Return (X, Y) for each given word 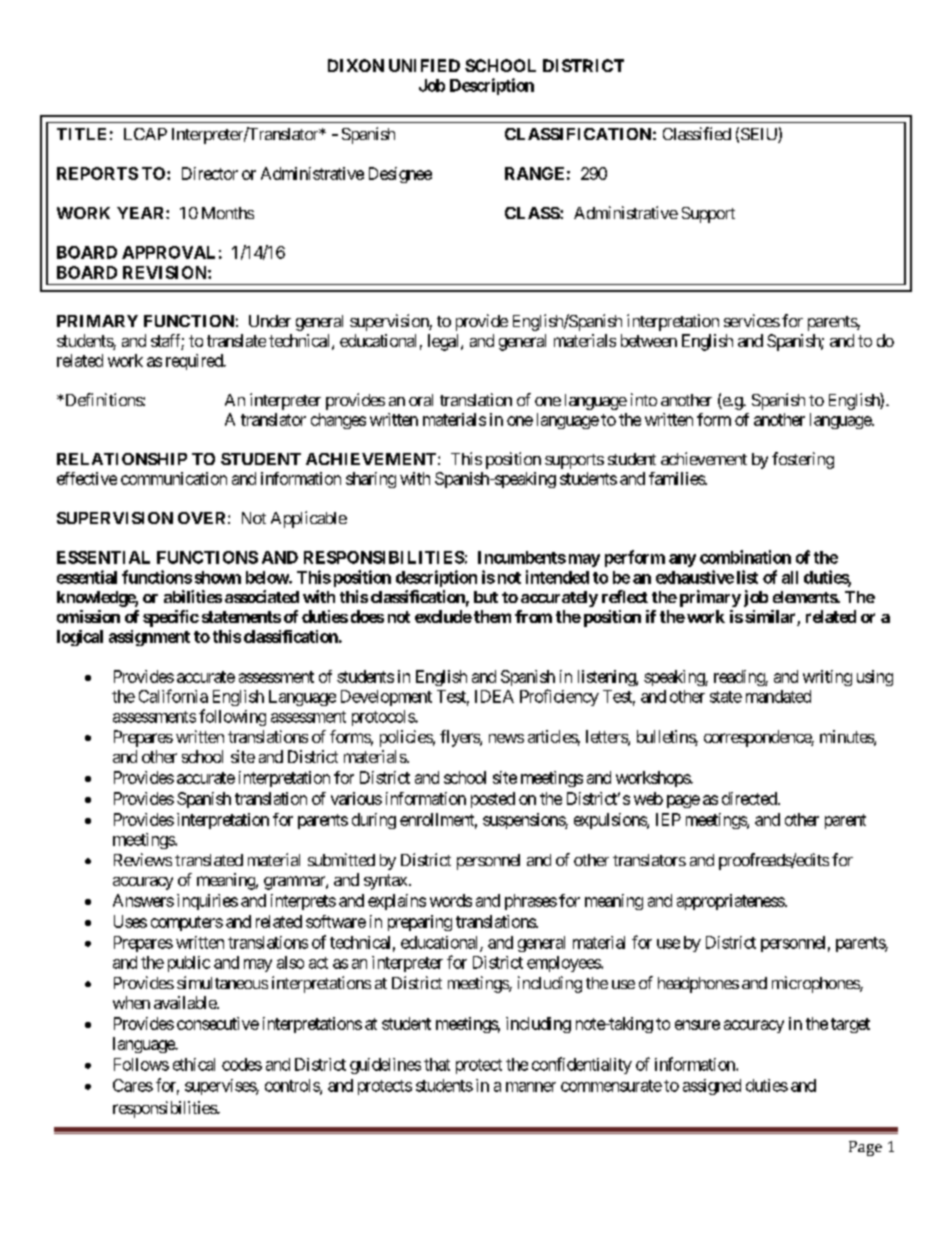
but (486, 597)
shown (218, 577)
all (790, 577)
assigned (712, 1087)
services (752, 320)
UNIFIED (424, 65)
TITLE (81, 134)
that (437, 1064)
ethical (194, 1064)
